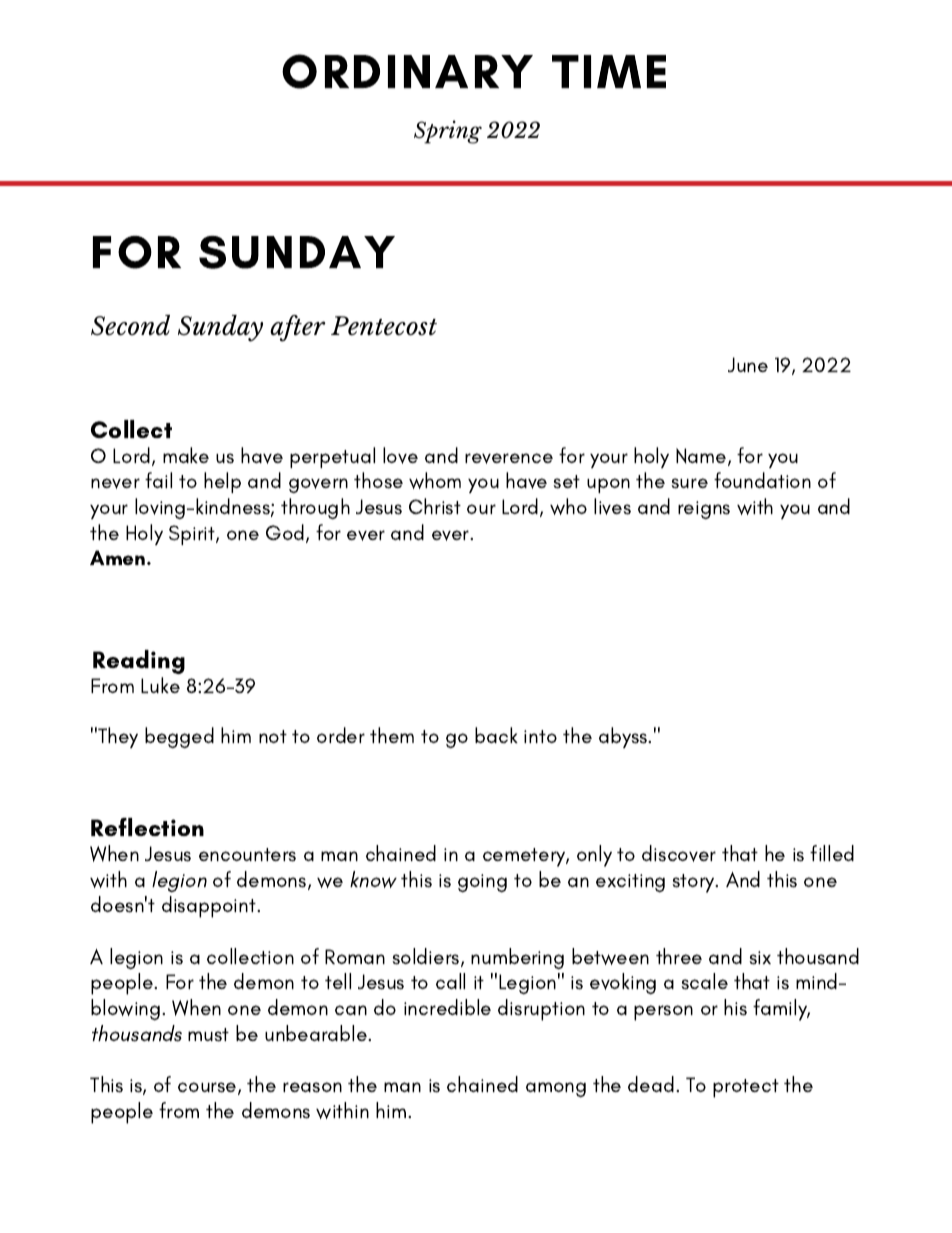 Image resolution: width=952 pixels, height=1233 pixels. Describe the element at coordinates (482, 883) in the screenshot. I see `going` at that location.
